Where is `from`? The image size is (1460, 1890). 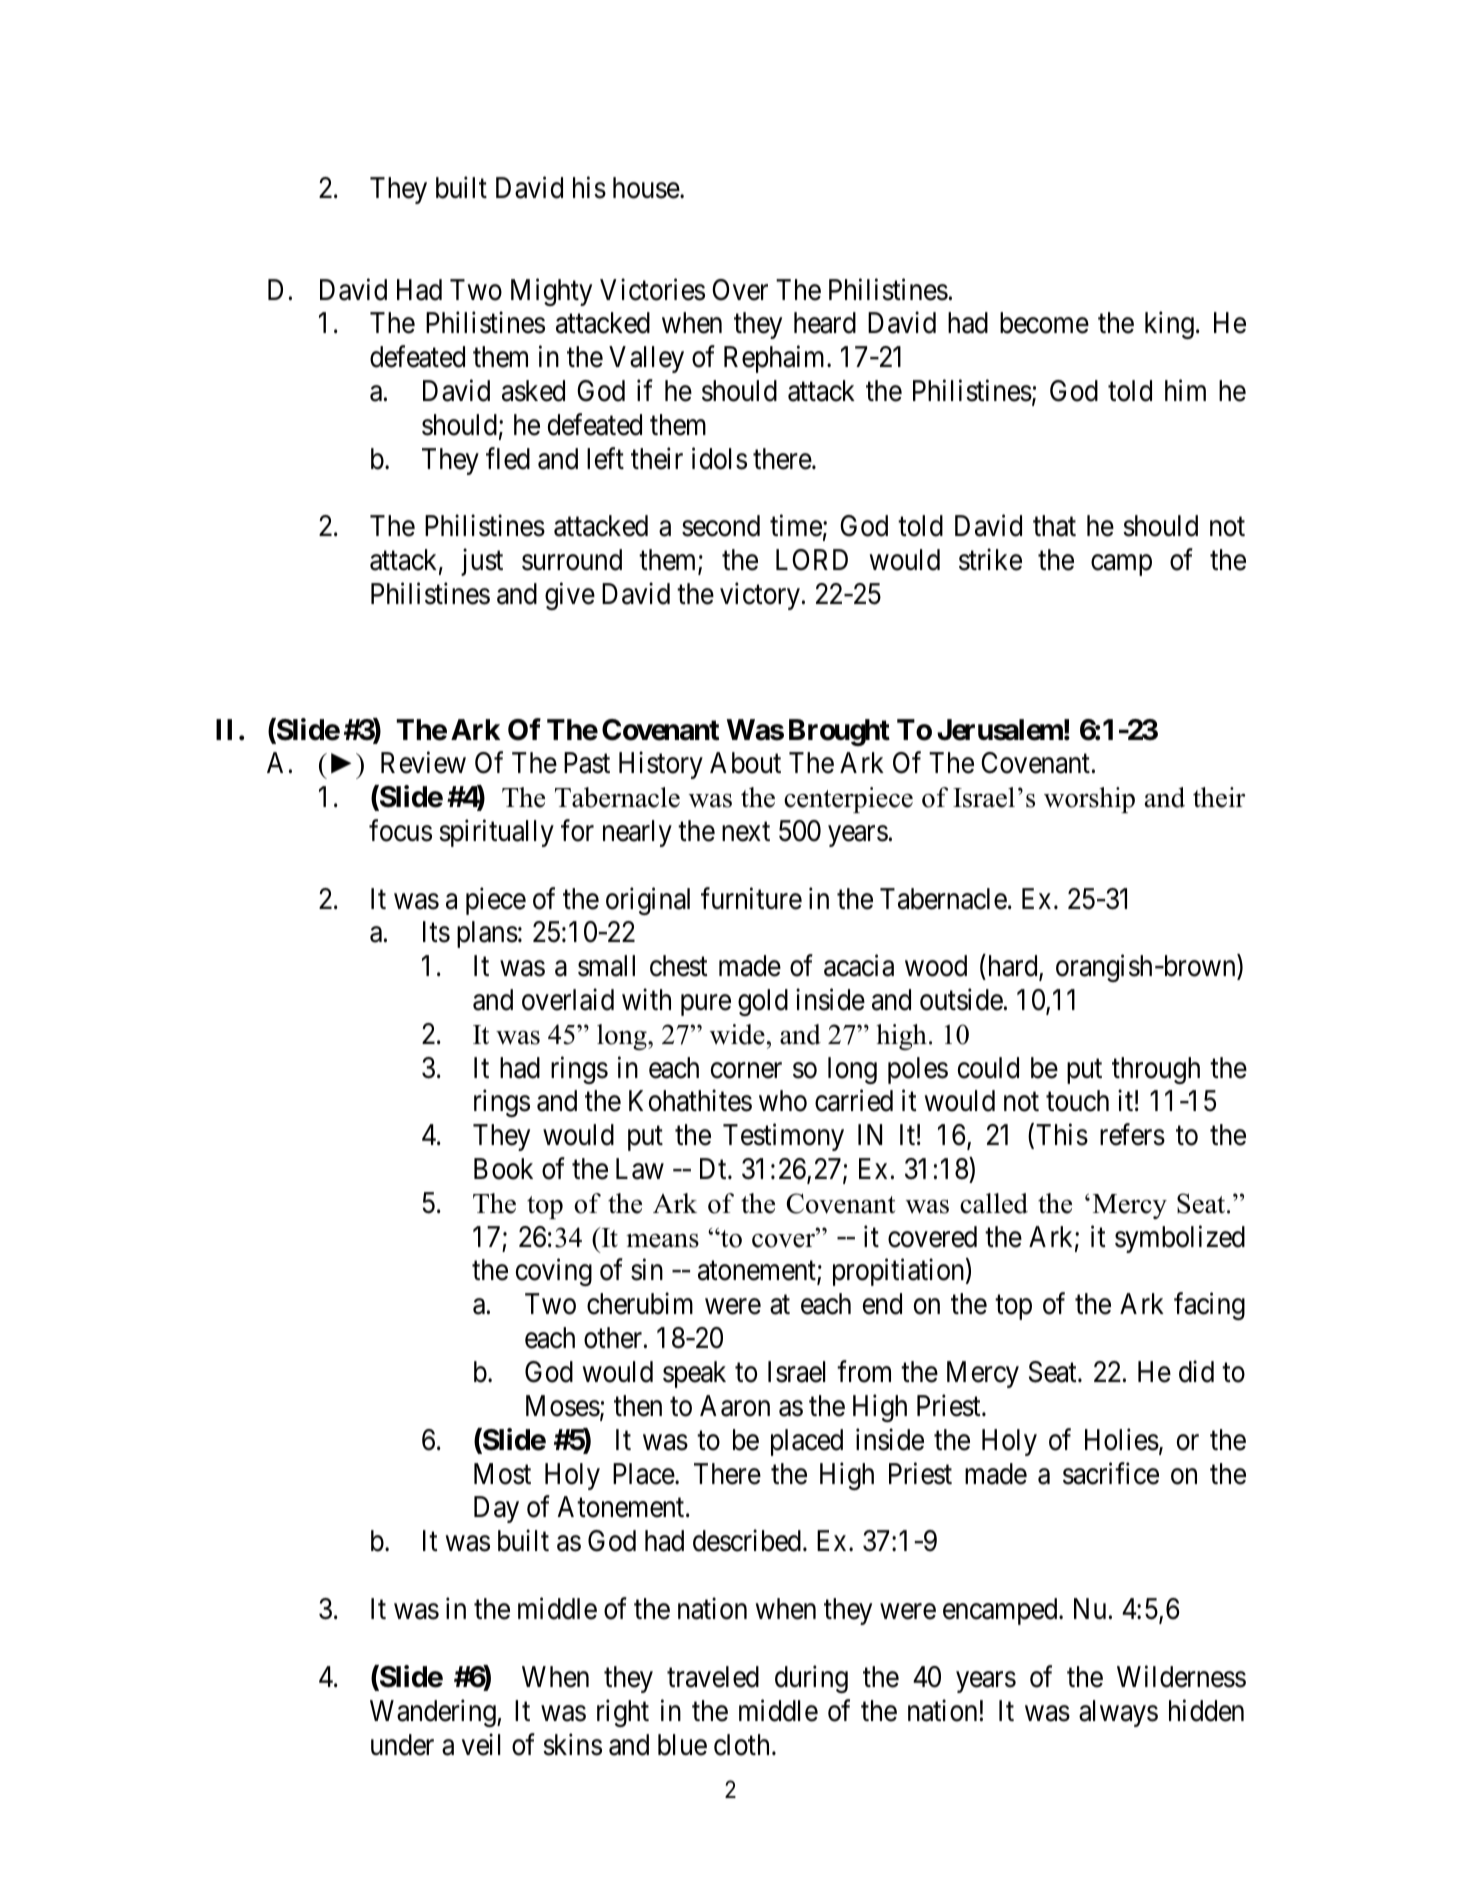 from is located at coordinates (864, 1371).
